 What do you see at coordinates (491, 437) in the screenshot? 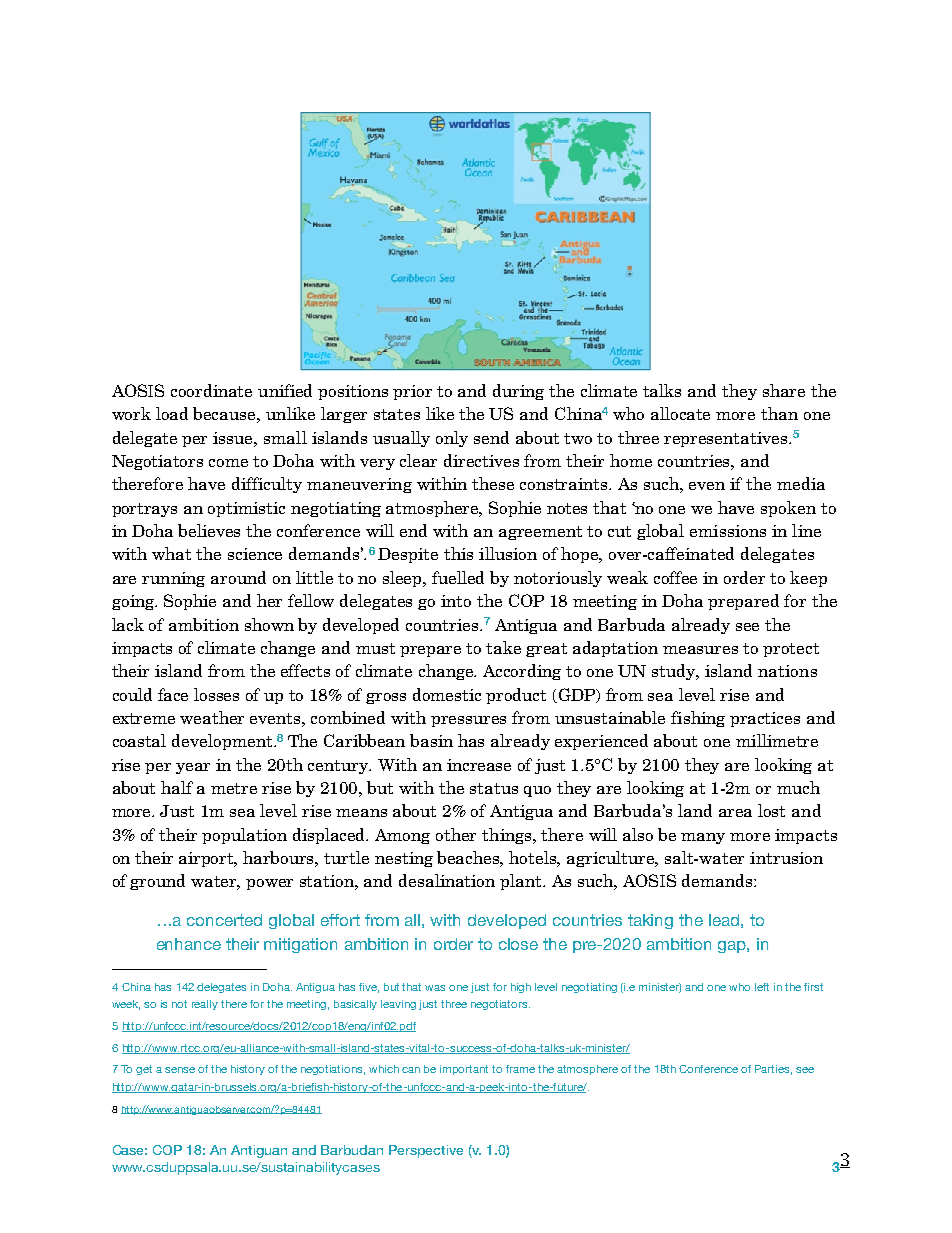
I see `send` at bounding box center [491, 437].
